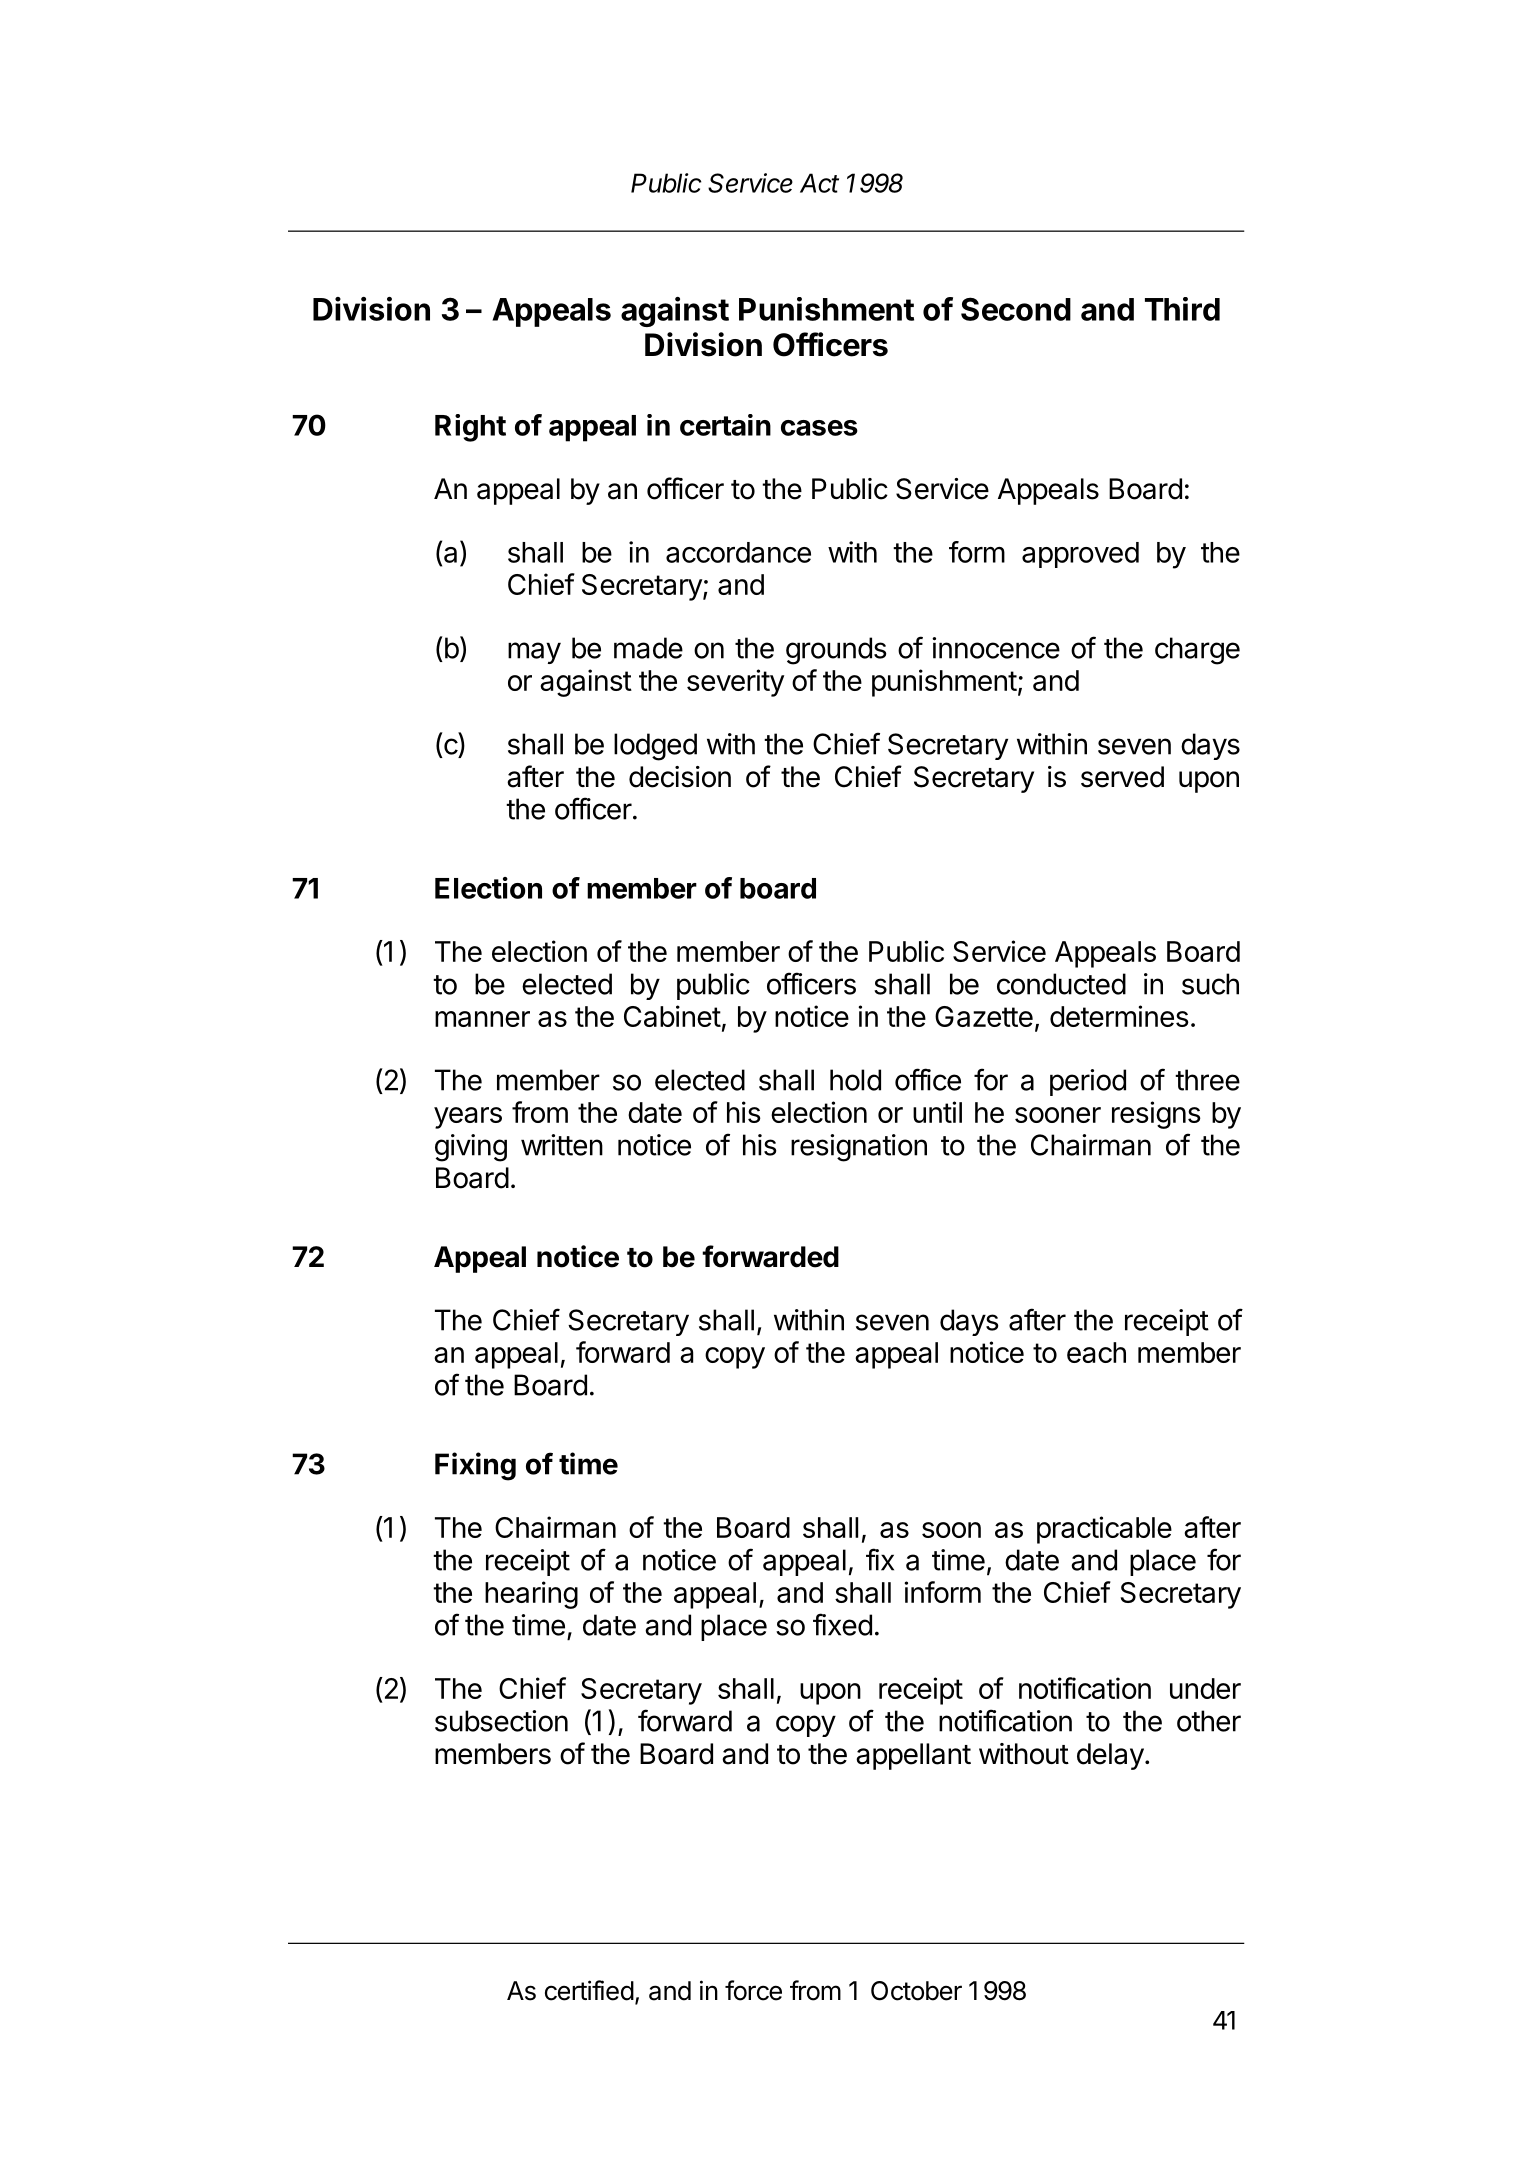  What do you see at coordinates (916, 1991) in the image?
I see `October` at bounding box center [916, 1991].
